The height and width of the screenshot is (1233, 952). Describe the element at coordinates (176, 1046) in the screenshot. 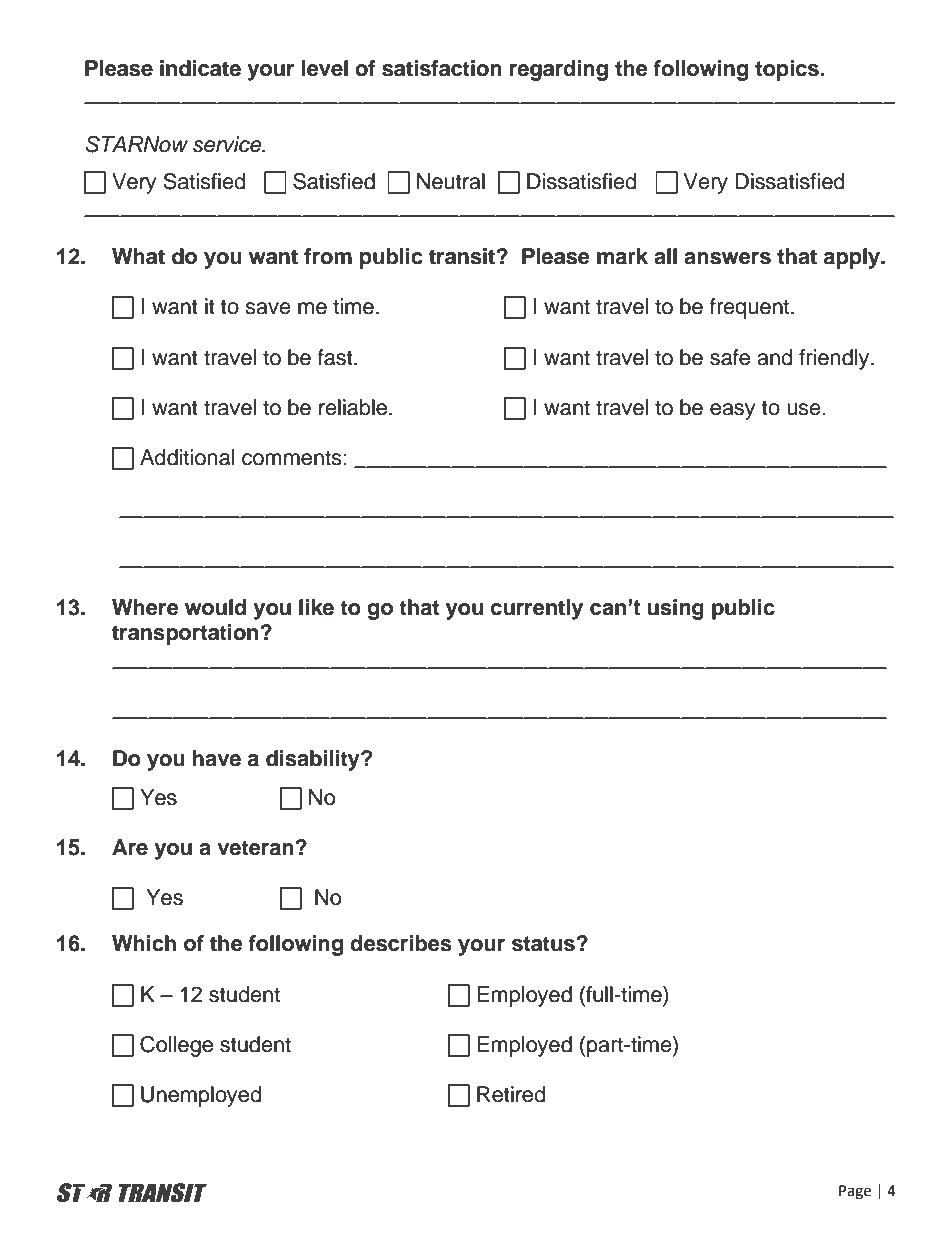

I see `College` at that location.
